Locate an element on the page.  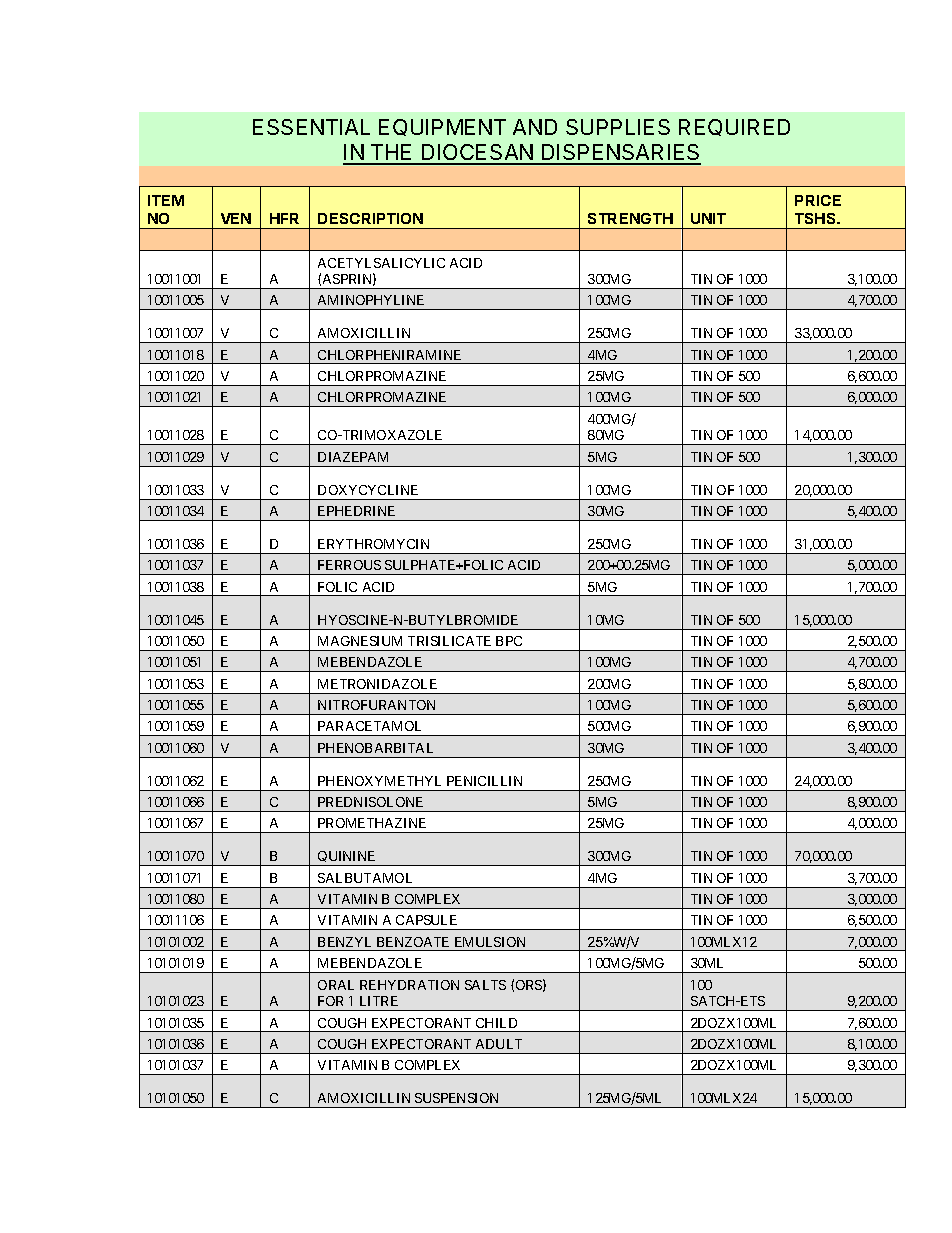
QUININE is located at coordinates (347, 858).
